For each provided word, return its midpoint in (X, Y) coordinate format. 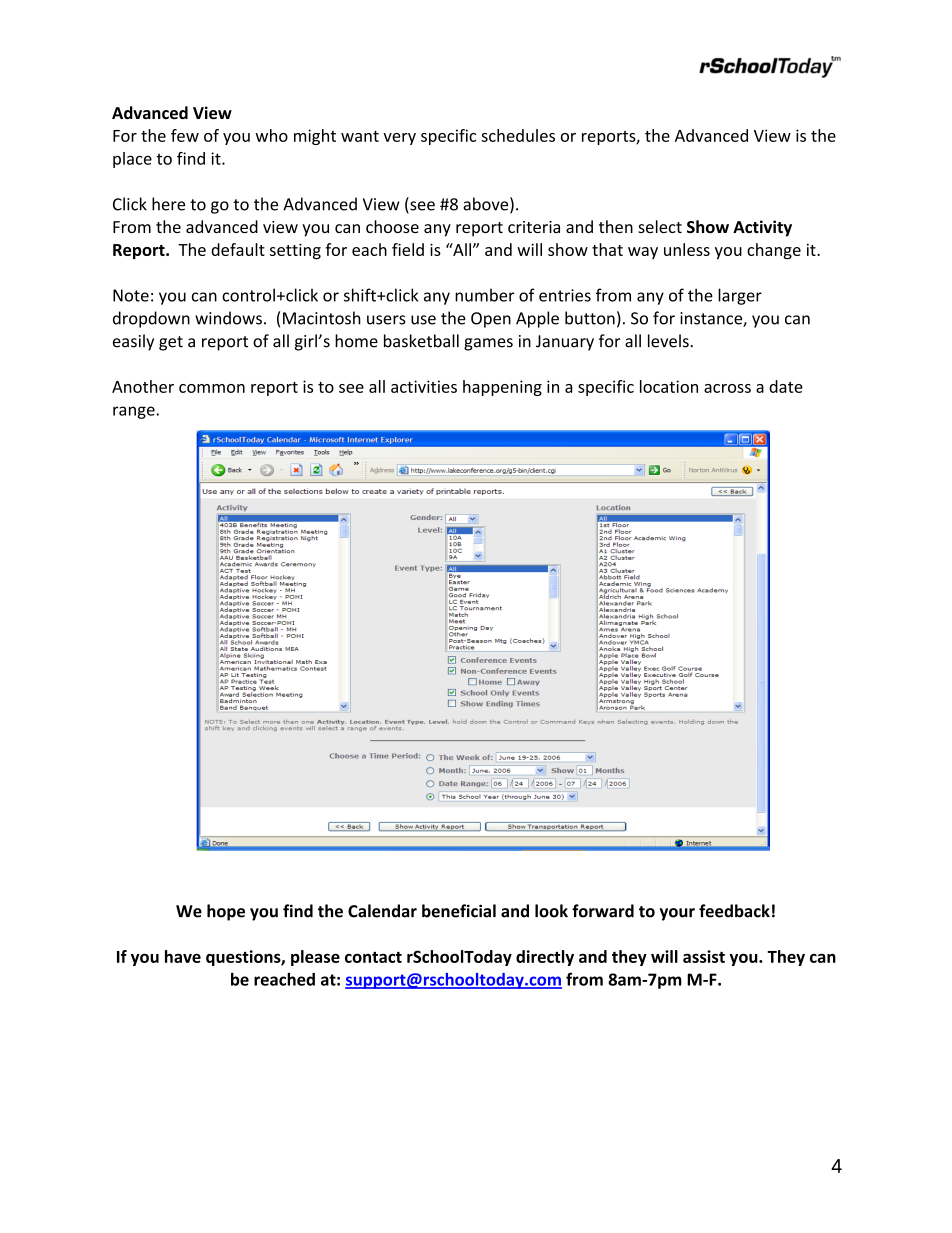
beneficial (459, 911)
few (185, 135)
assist (704, 956)
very (399, 139)
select (660, 226)
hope (226, 912)
